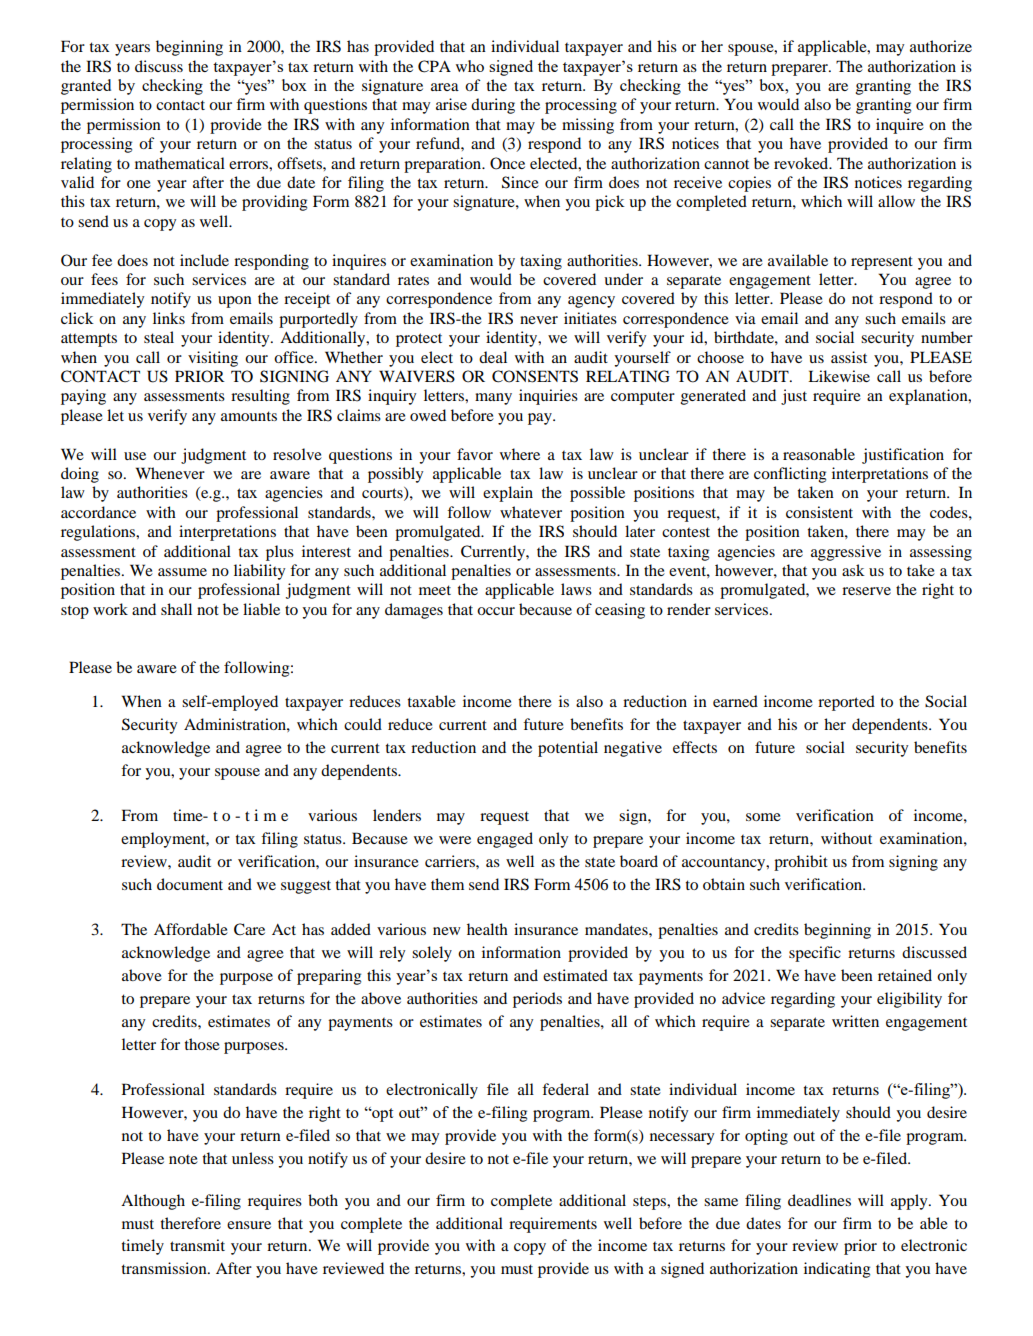  What do you see at coordinates (493, 106) in the image?
I see `during` at bounding box center [493, 106].
